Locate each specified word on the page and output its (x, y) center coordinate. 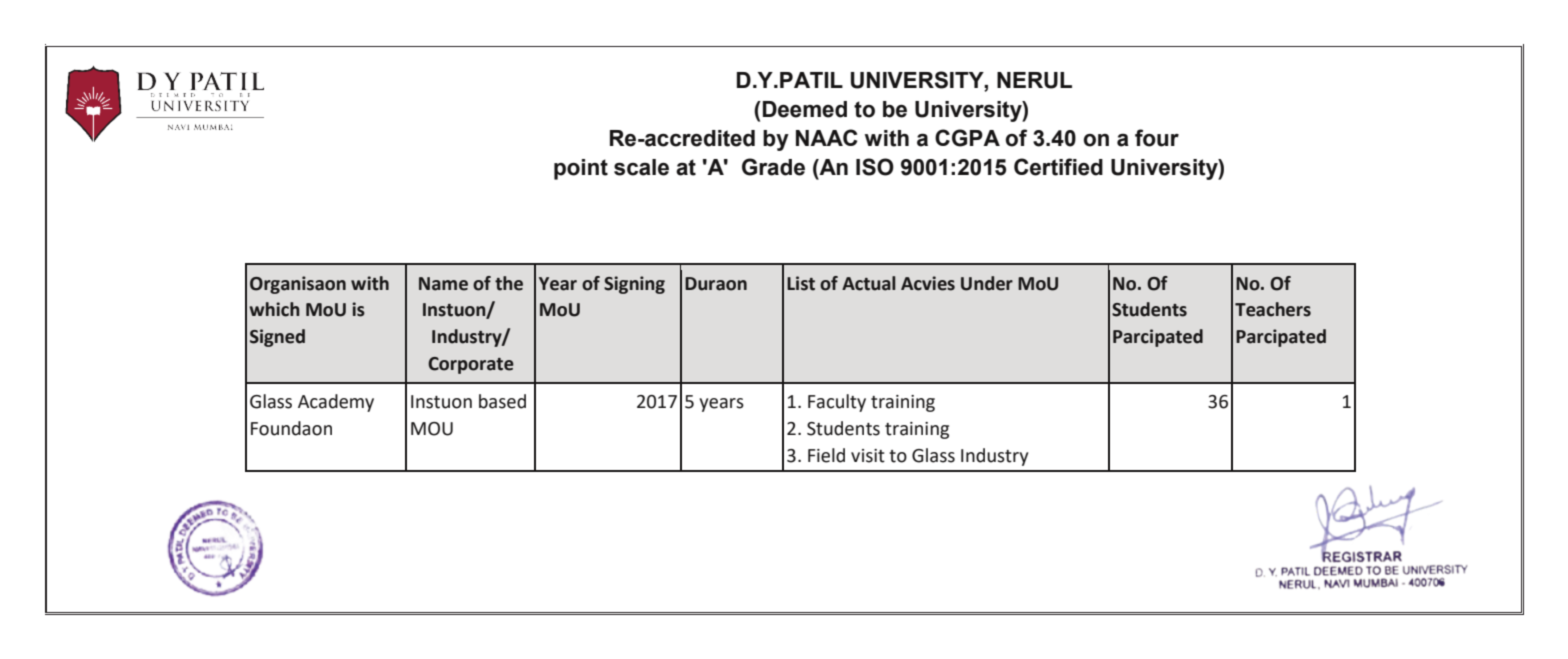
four (1157, 138)
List (801, 283)
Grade (773, 167)
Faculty (837, 403)
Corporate (471, 365)
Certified (1058, 167)
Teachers (1273, 309)
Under (987, 283)
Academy (336, 403)
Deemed (805, 109)
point (581, 169)
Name (443, 284)
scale (641, 167)
